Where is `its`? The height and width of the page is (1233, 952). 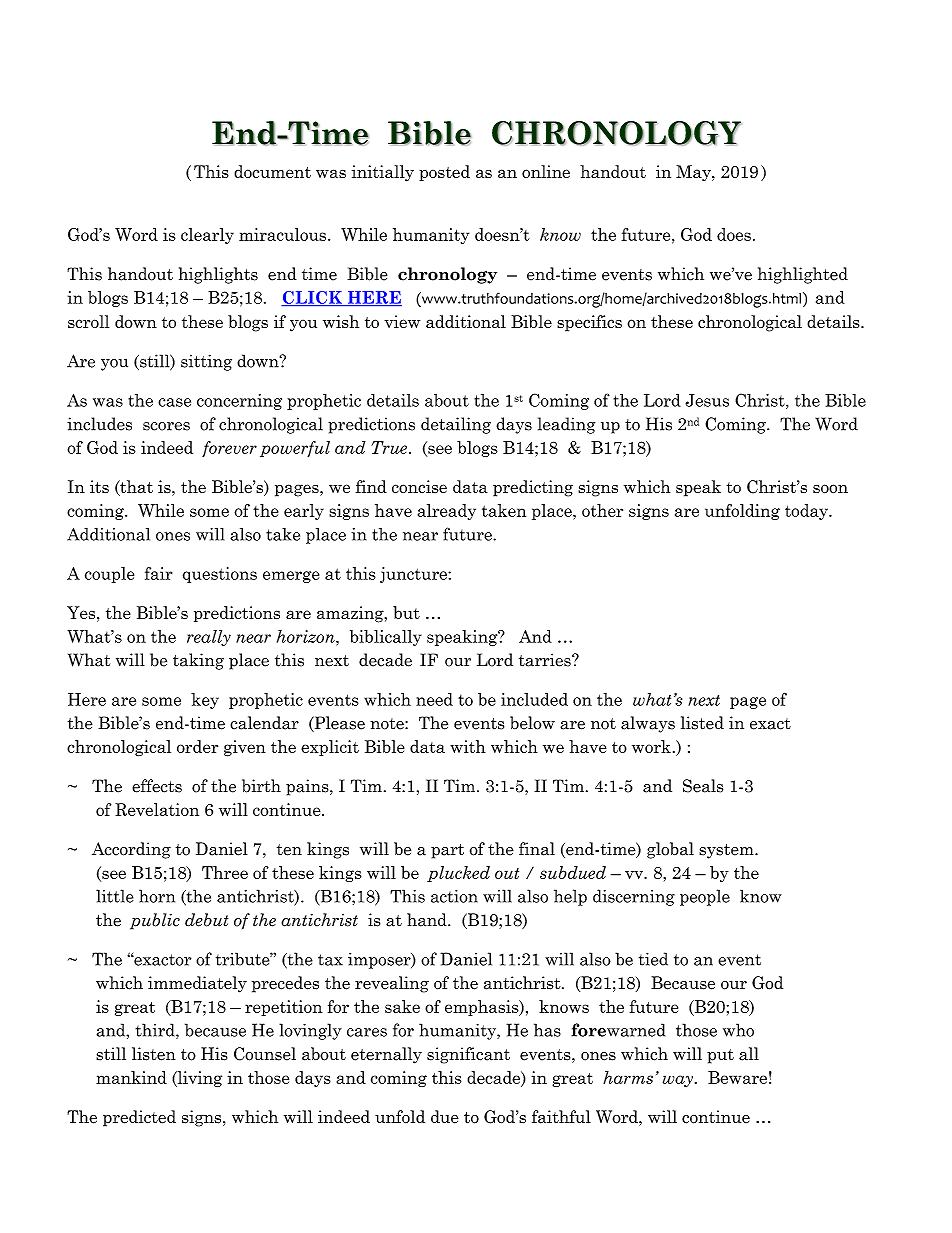 its is located at coordinates (99, 486).
